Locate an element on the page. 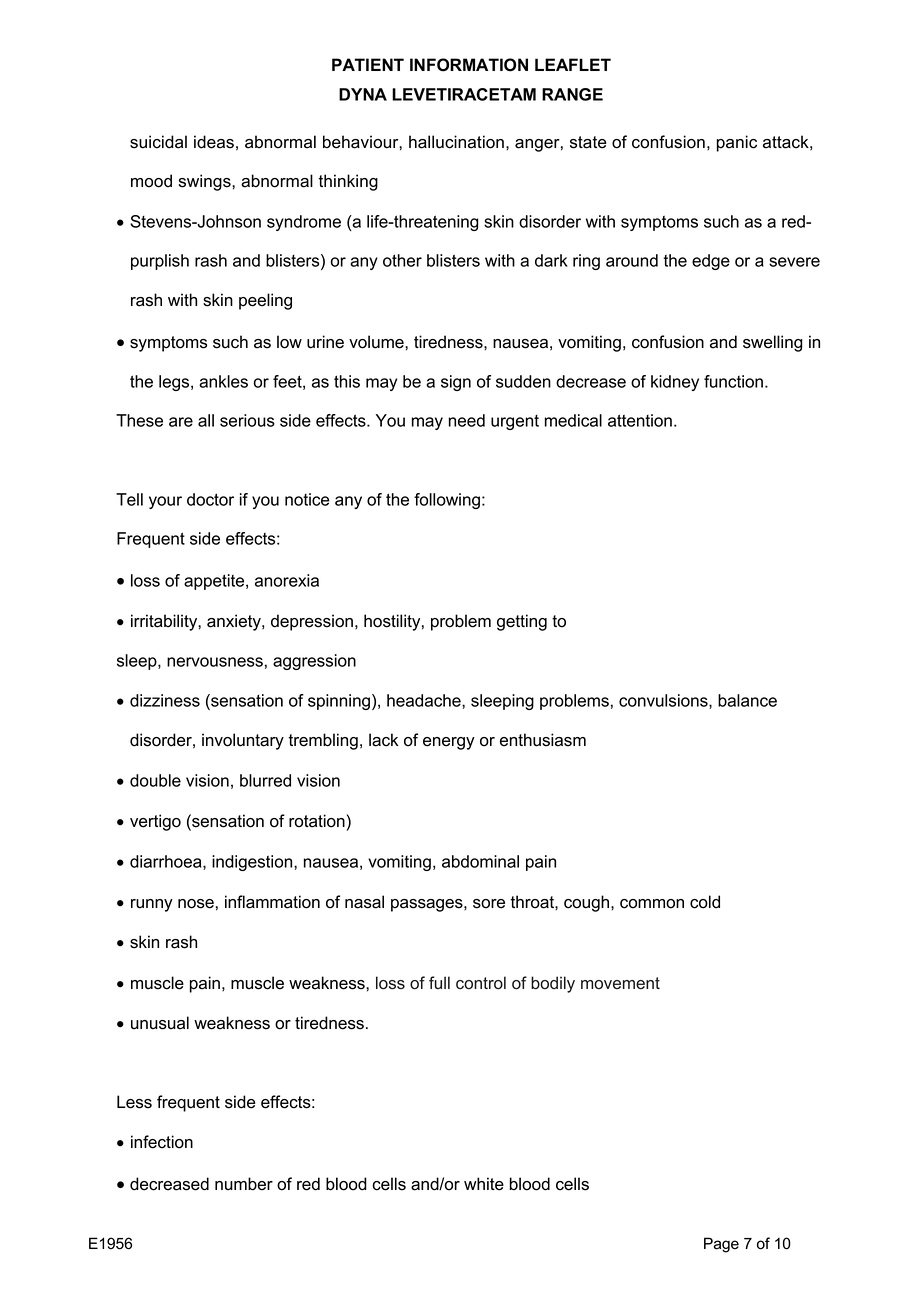 This page has height=1308, width=924. Page is located at coordinates (721, 1245).
